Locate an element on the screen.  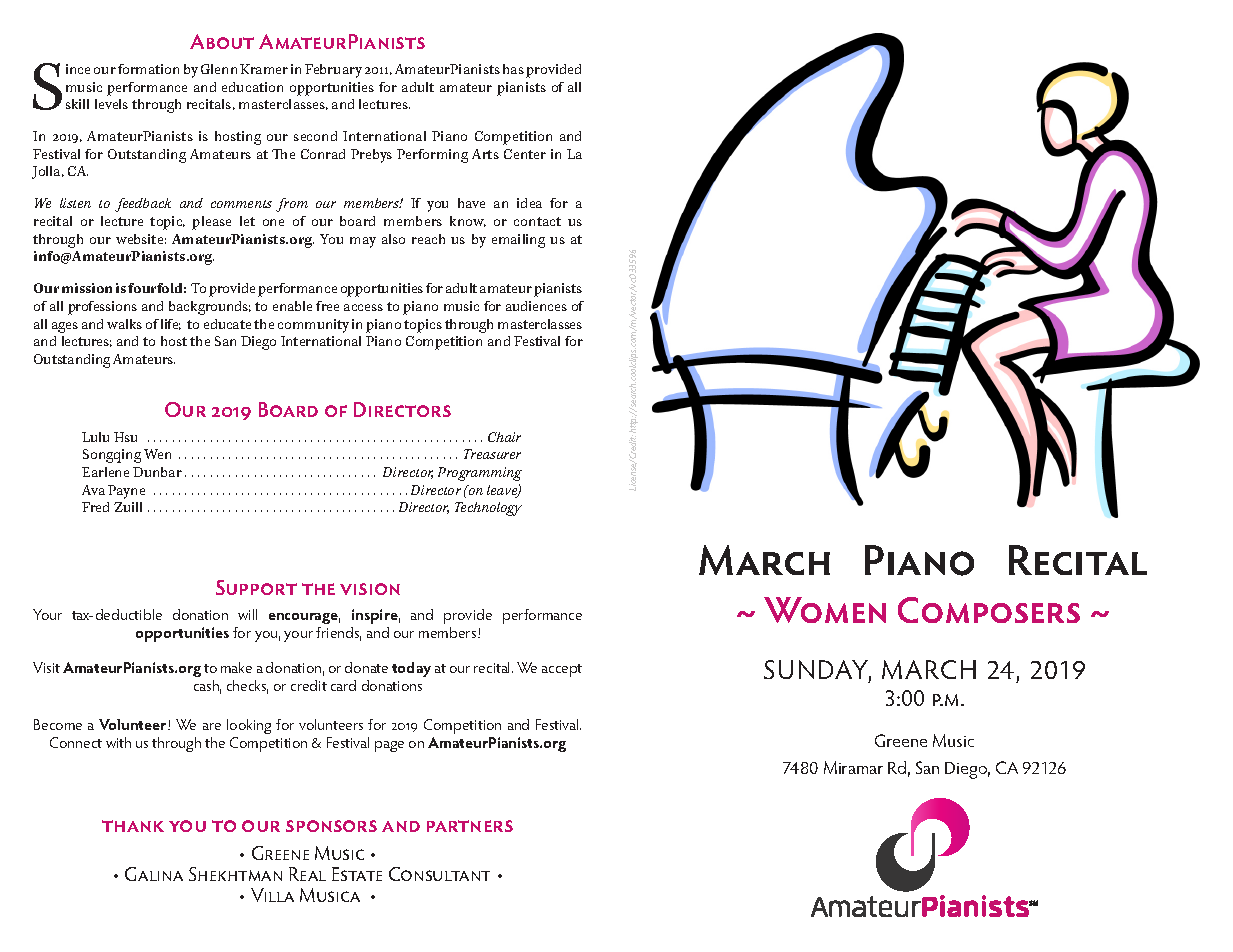
emailing is located at coordinates (518, 241).
